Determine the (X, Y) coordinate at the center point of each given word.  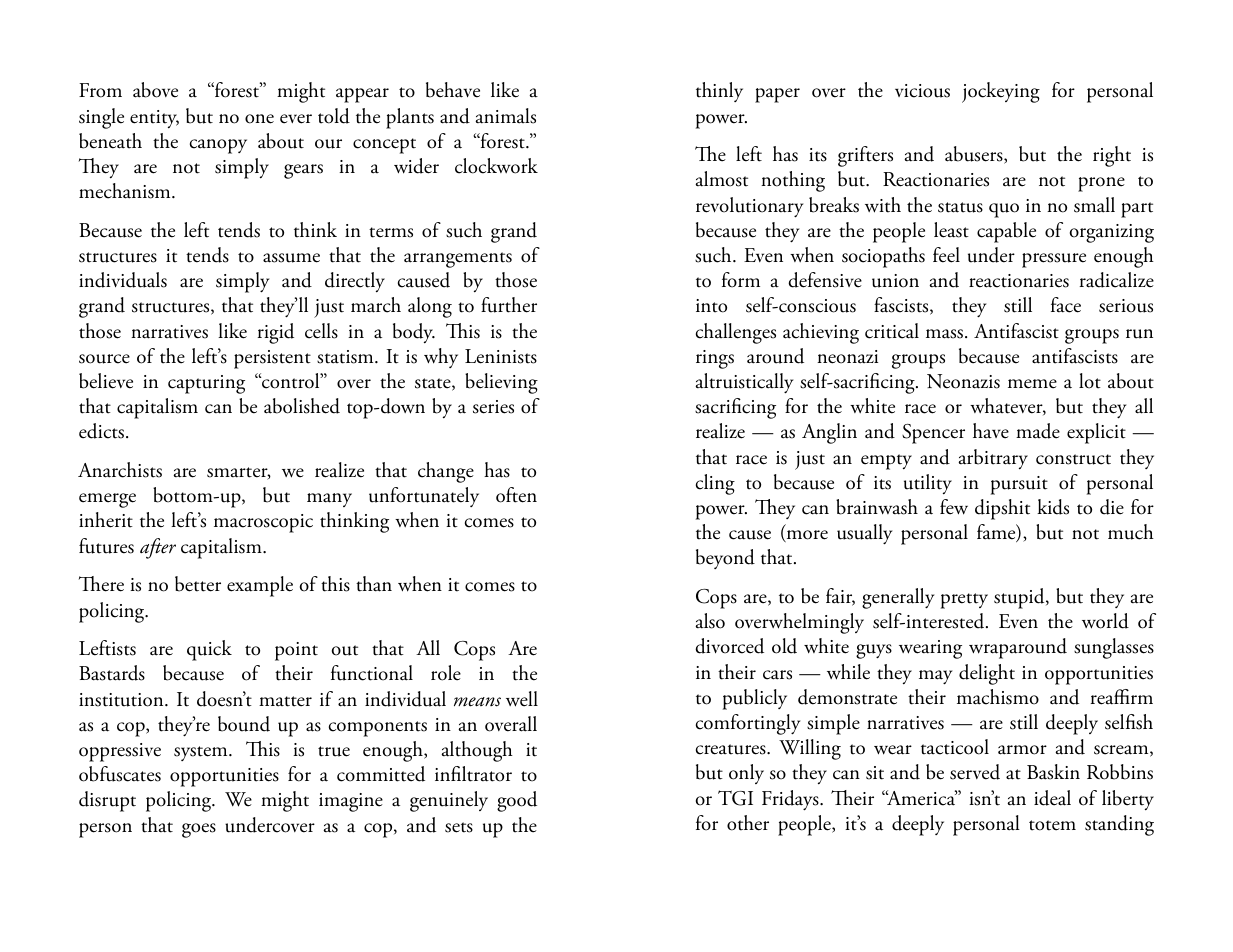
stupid (1020, 598)
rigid (276, 333)
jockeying (1001, 92)
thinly (719, 92)
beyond (725, 559)
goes (199, 830)
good (517, 801)
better (198, 584)
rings (715, 359)
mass (944, 334)
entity (154, 119)
